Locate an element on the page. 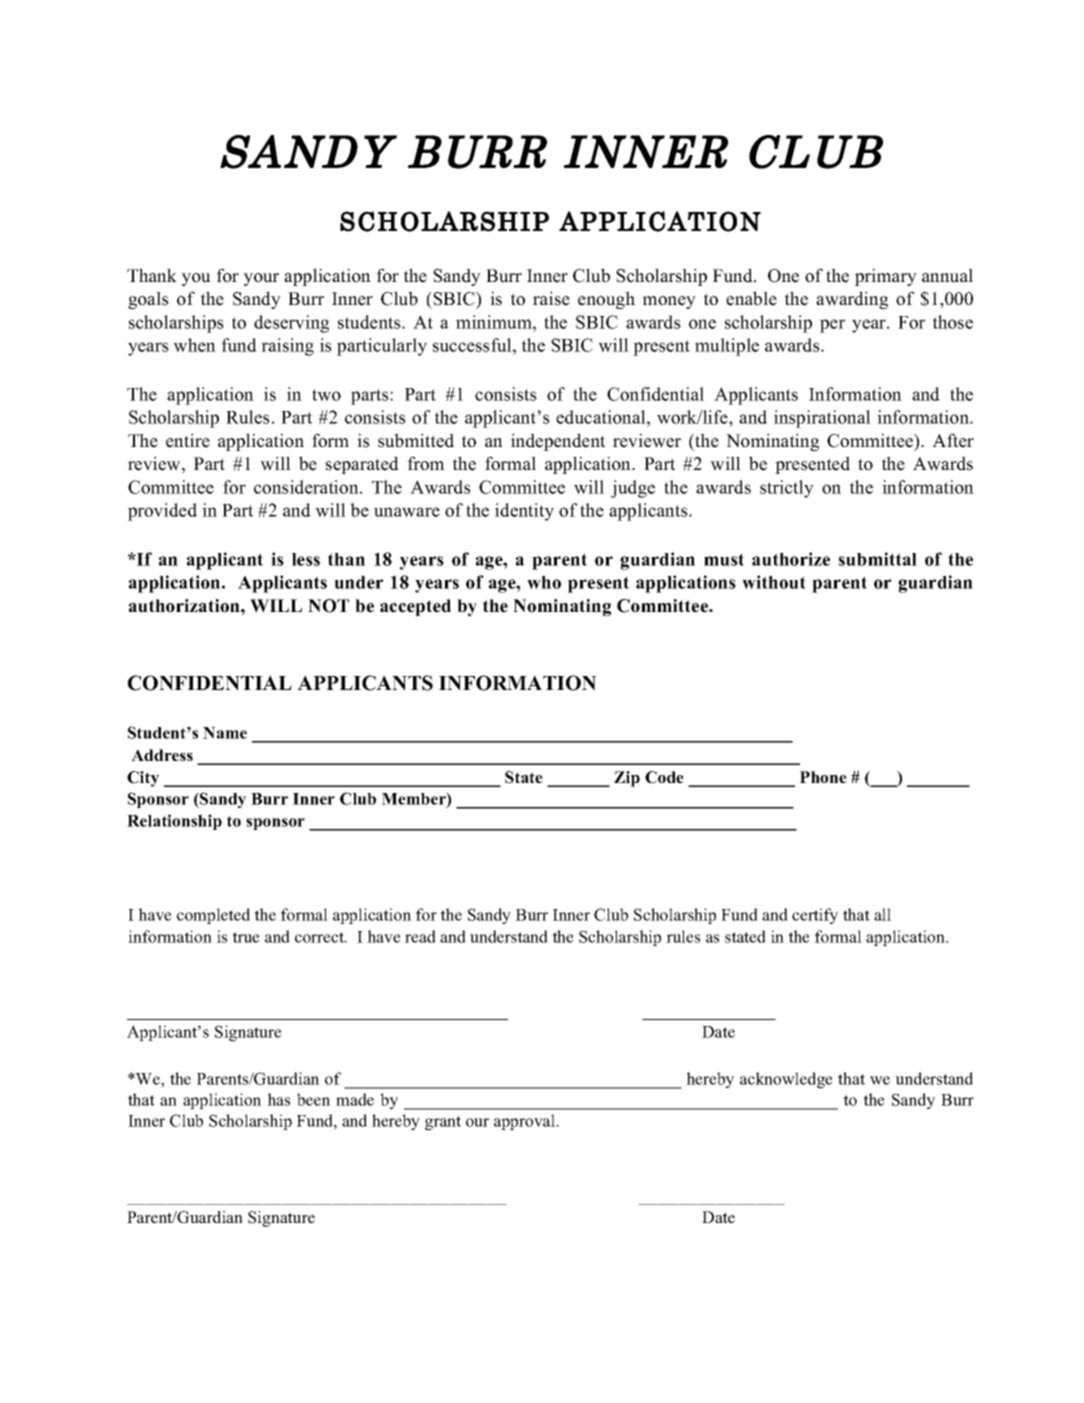  raise is located at coordinates (551, 298).
